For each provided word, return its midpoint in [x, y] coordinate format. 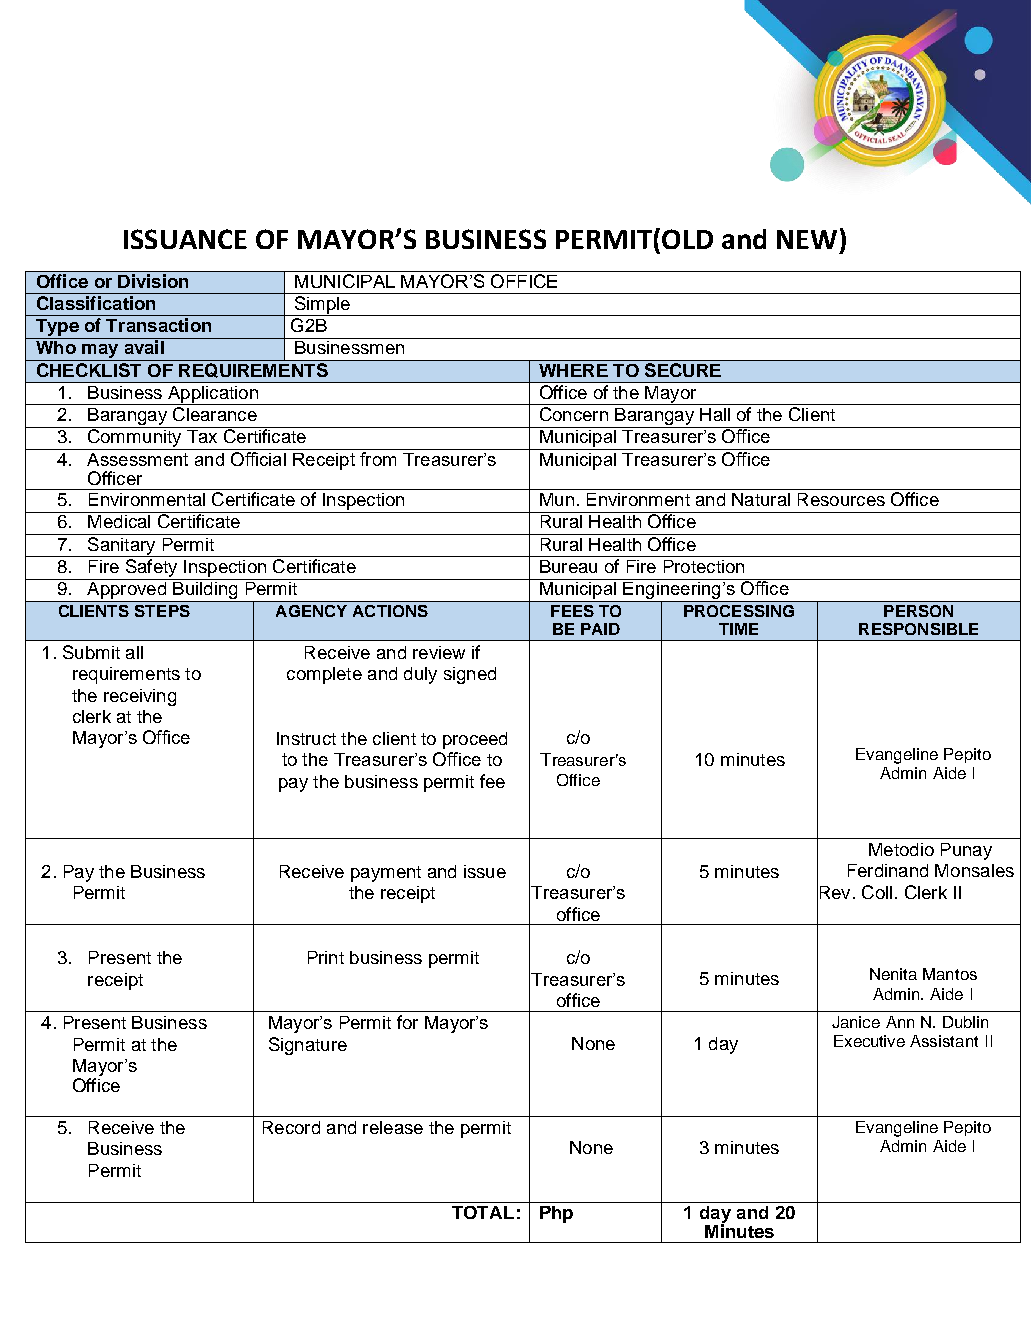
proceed [475, 740]
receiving [140, 697]
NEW [807, 239]
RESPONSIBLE [918, 629]
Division [153, 281]
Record [291, 1127]
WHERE [573, 370]
